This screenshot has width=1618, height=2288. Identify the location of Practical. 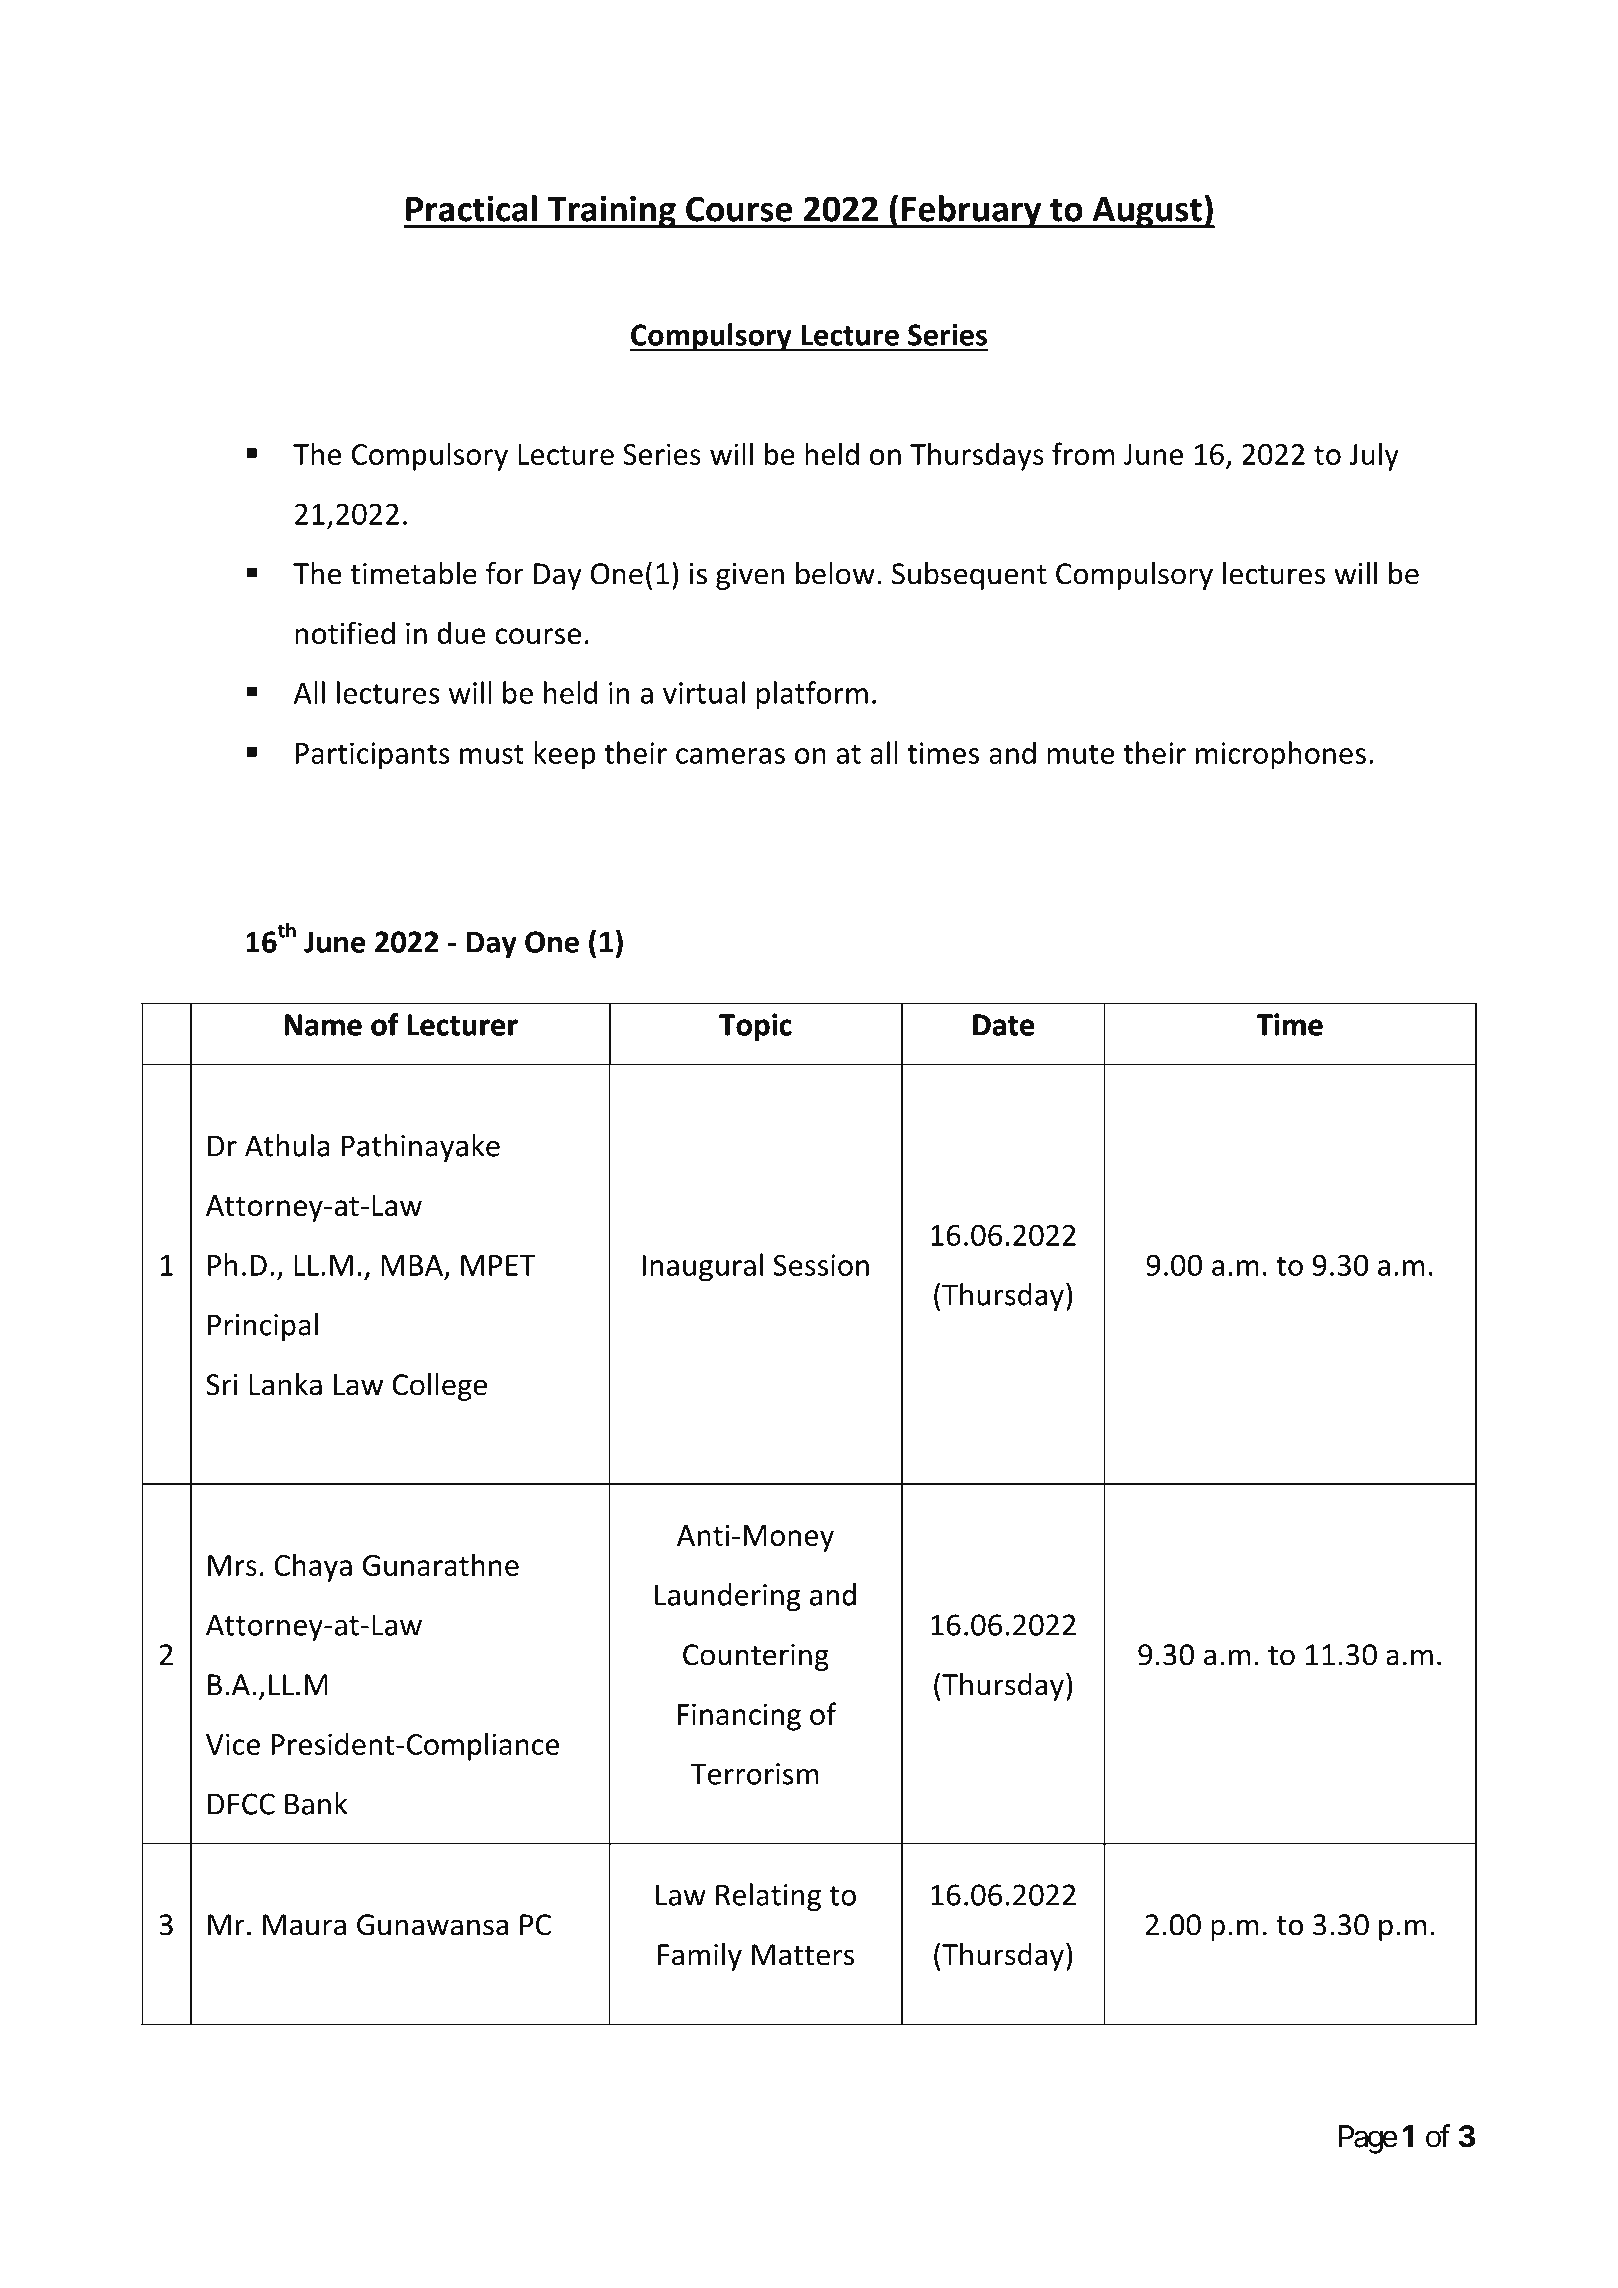
(471, 208).
